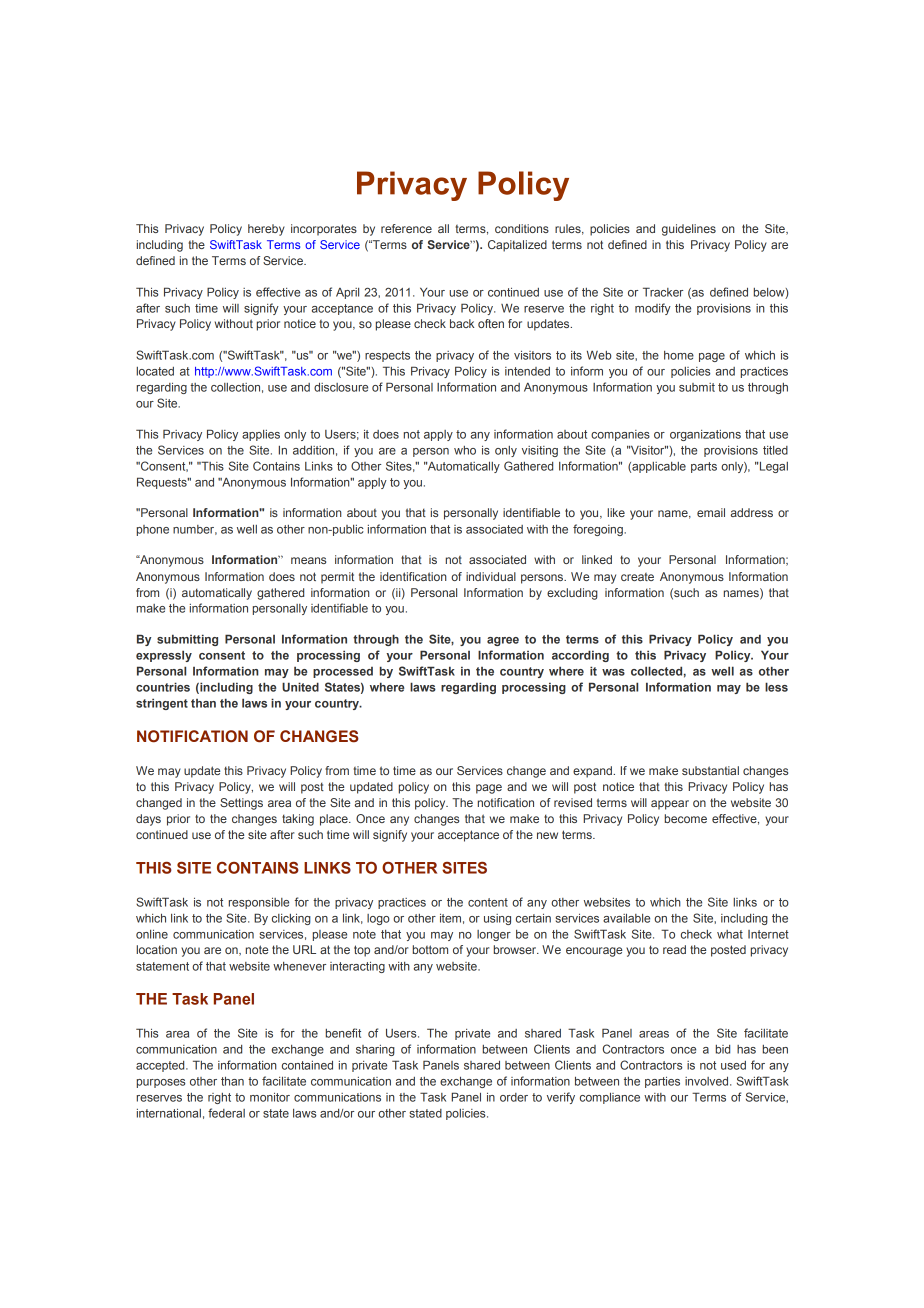  I want to click on hereby, so click(266, 230).
